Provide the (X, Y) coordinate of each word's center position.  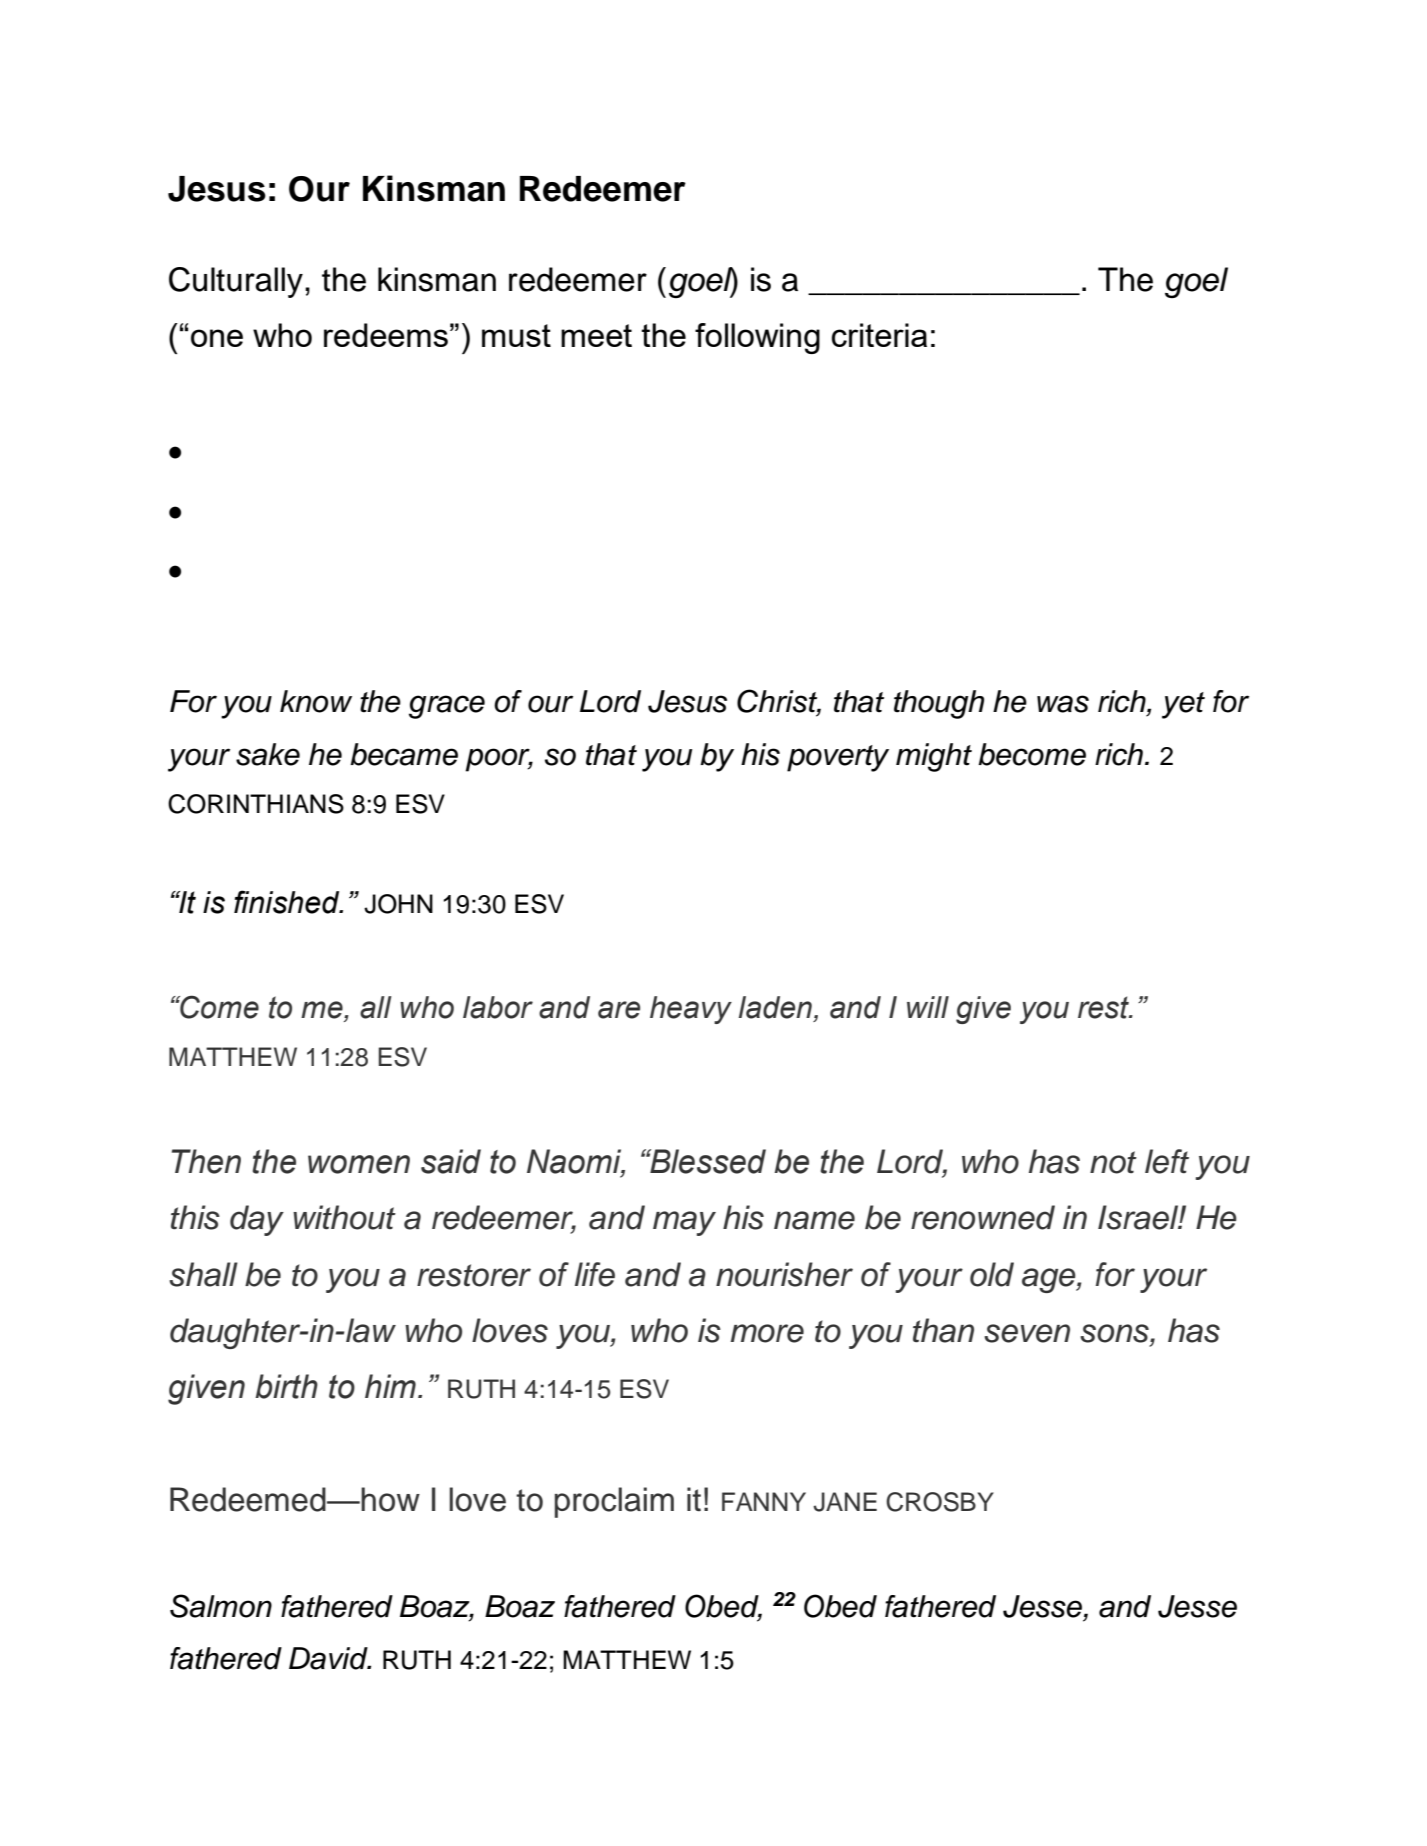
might (934, 757)
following (757, 338)
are (619, 1010)
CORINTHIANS (256, 804)
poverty (838, 758)
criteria (879, 335)
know (316, 701)
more (767, 1333)
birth (286, 1386)
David (329, 1658)
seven (1027, 1333)
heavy (691, 1010)
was (1063, 704)
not (1113, 1162)
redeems (386, 335)
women (359, 1164)
